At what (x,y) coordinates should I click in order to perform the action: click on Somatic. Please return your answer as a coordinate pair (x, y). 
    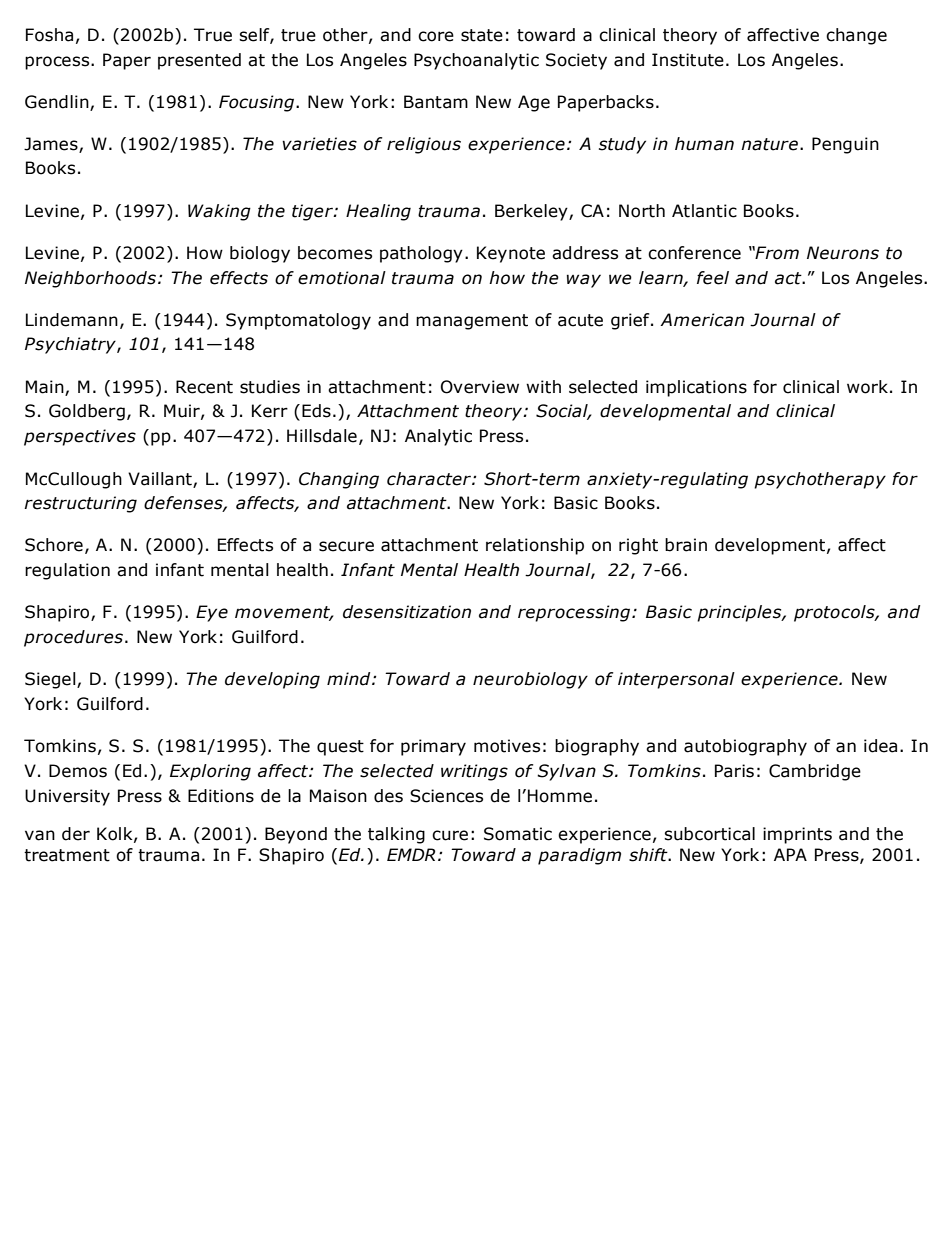
    Looking at the image, I should click on (518, 834).
